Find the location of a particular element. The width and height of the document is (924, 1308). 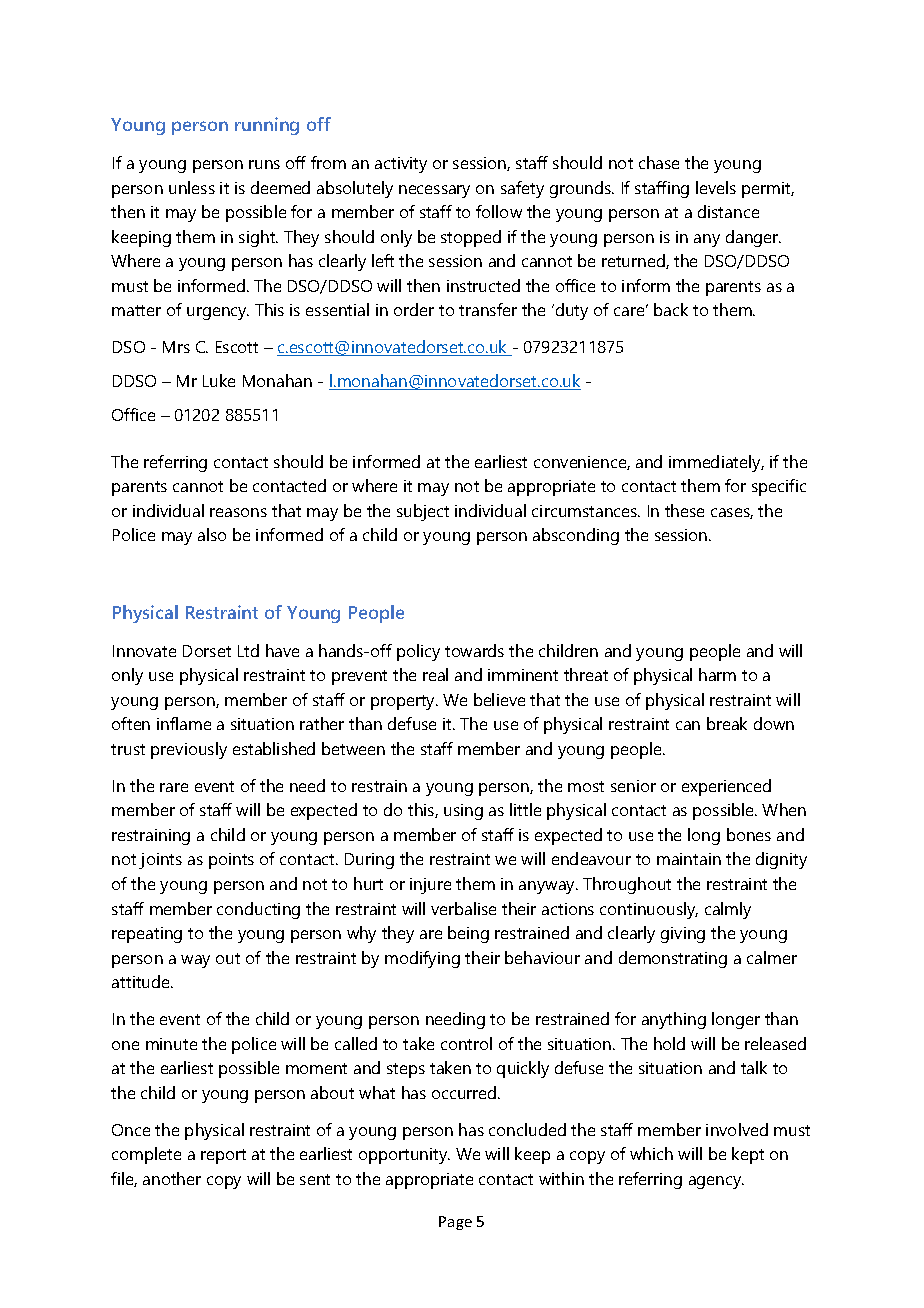

necessary is located at coordinates (434, 191).
